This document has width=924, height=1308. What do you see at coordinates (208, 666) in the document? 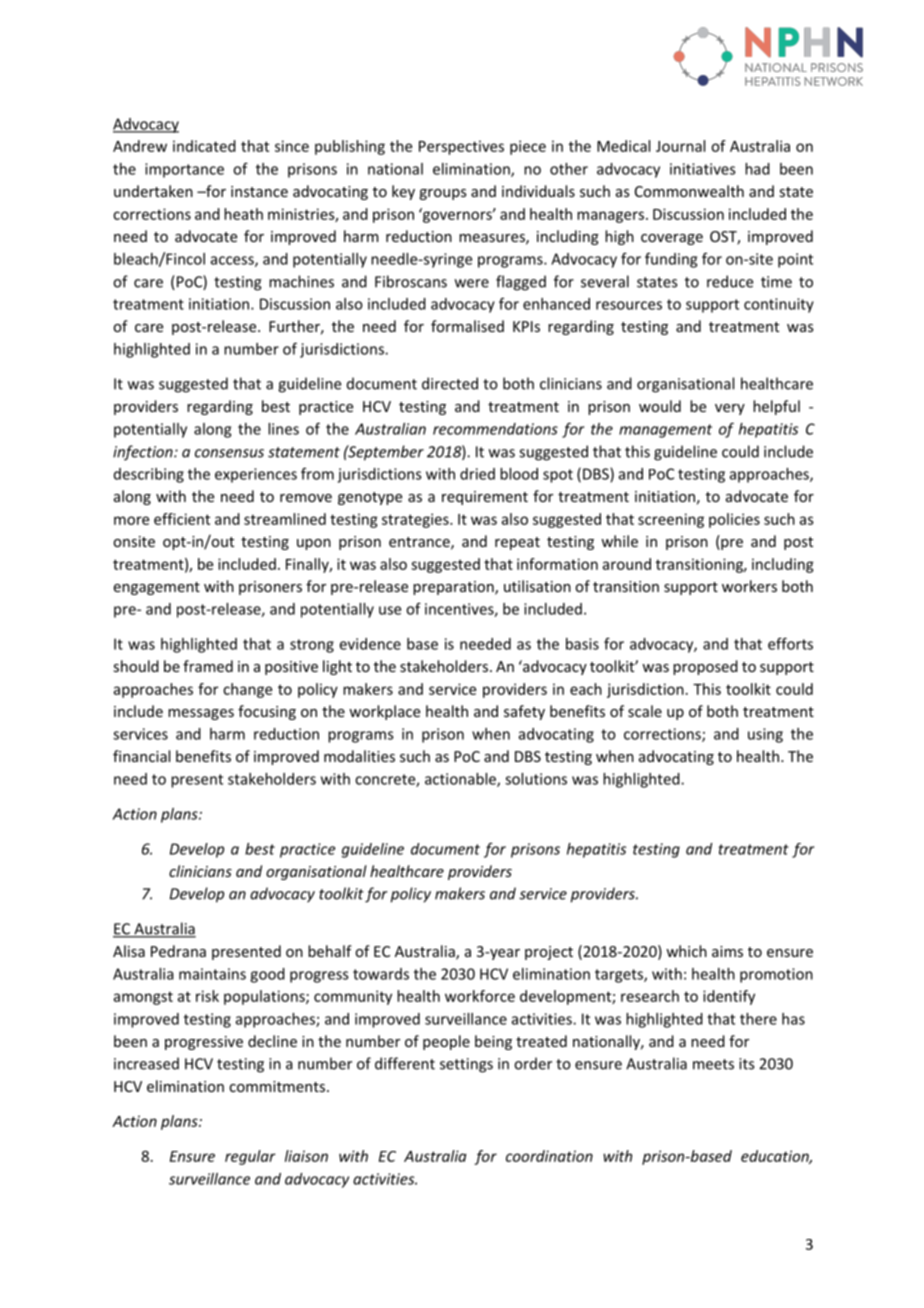
I see `framed` at bounding box center [208, 666].
